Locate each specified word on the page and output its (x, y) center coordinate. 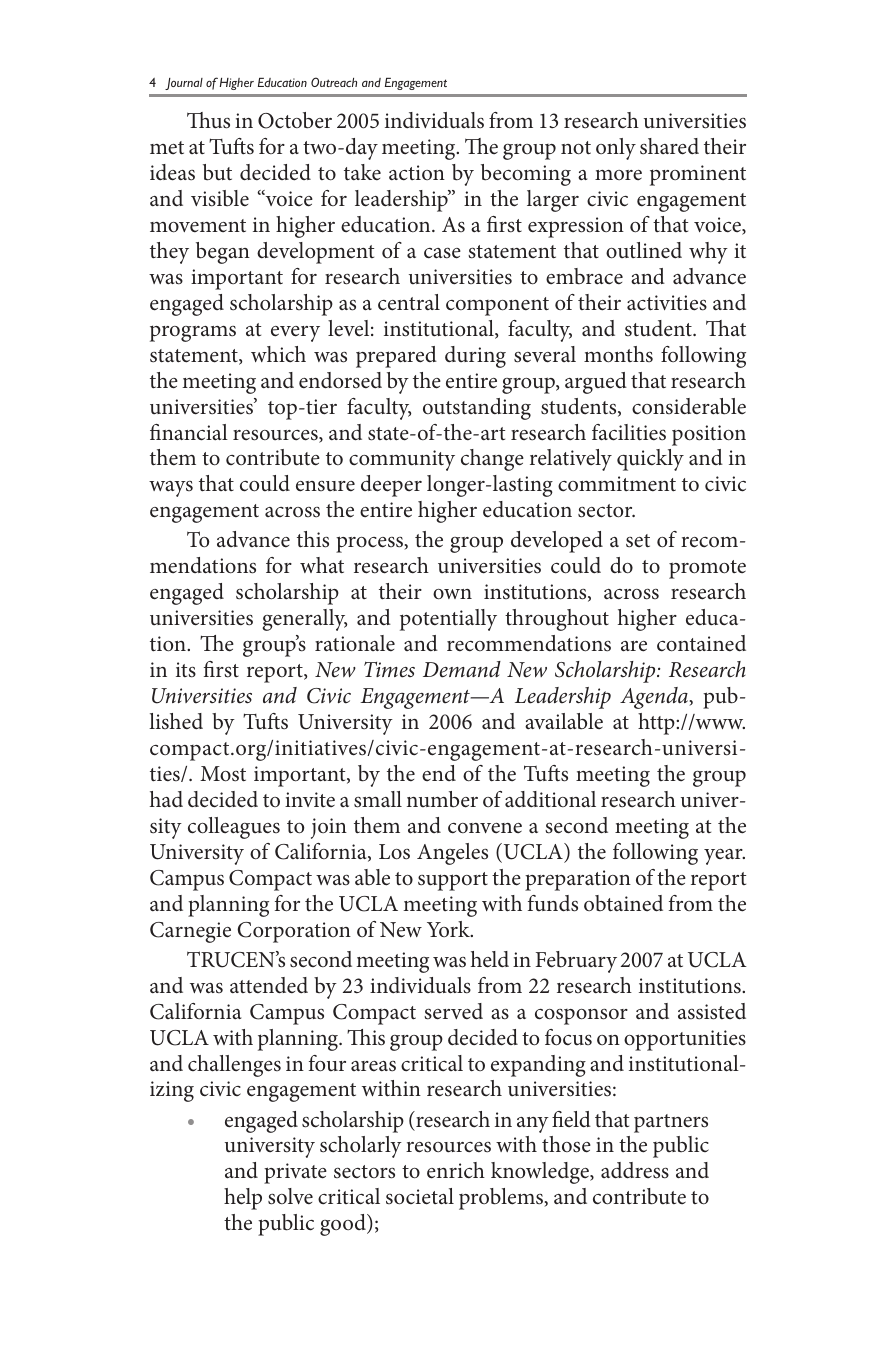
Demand (462, 669)
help (243, 1199)
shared (669, 146)
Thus (208, 120)
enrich (456, 1170)
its (186, 670)
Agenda (655, 698)
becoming (526, 175)
